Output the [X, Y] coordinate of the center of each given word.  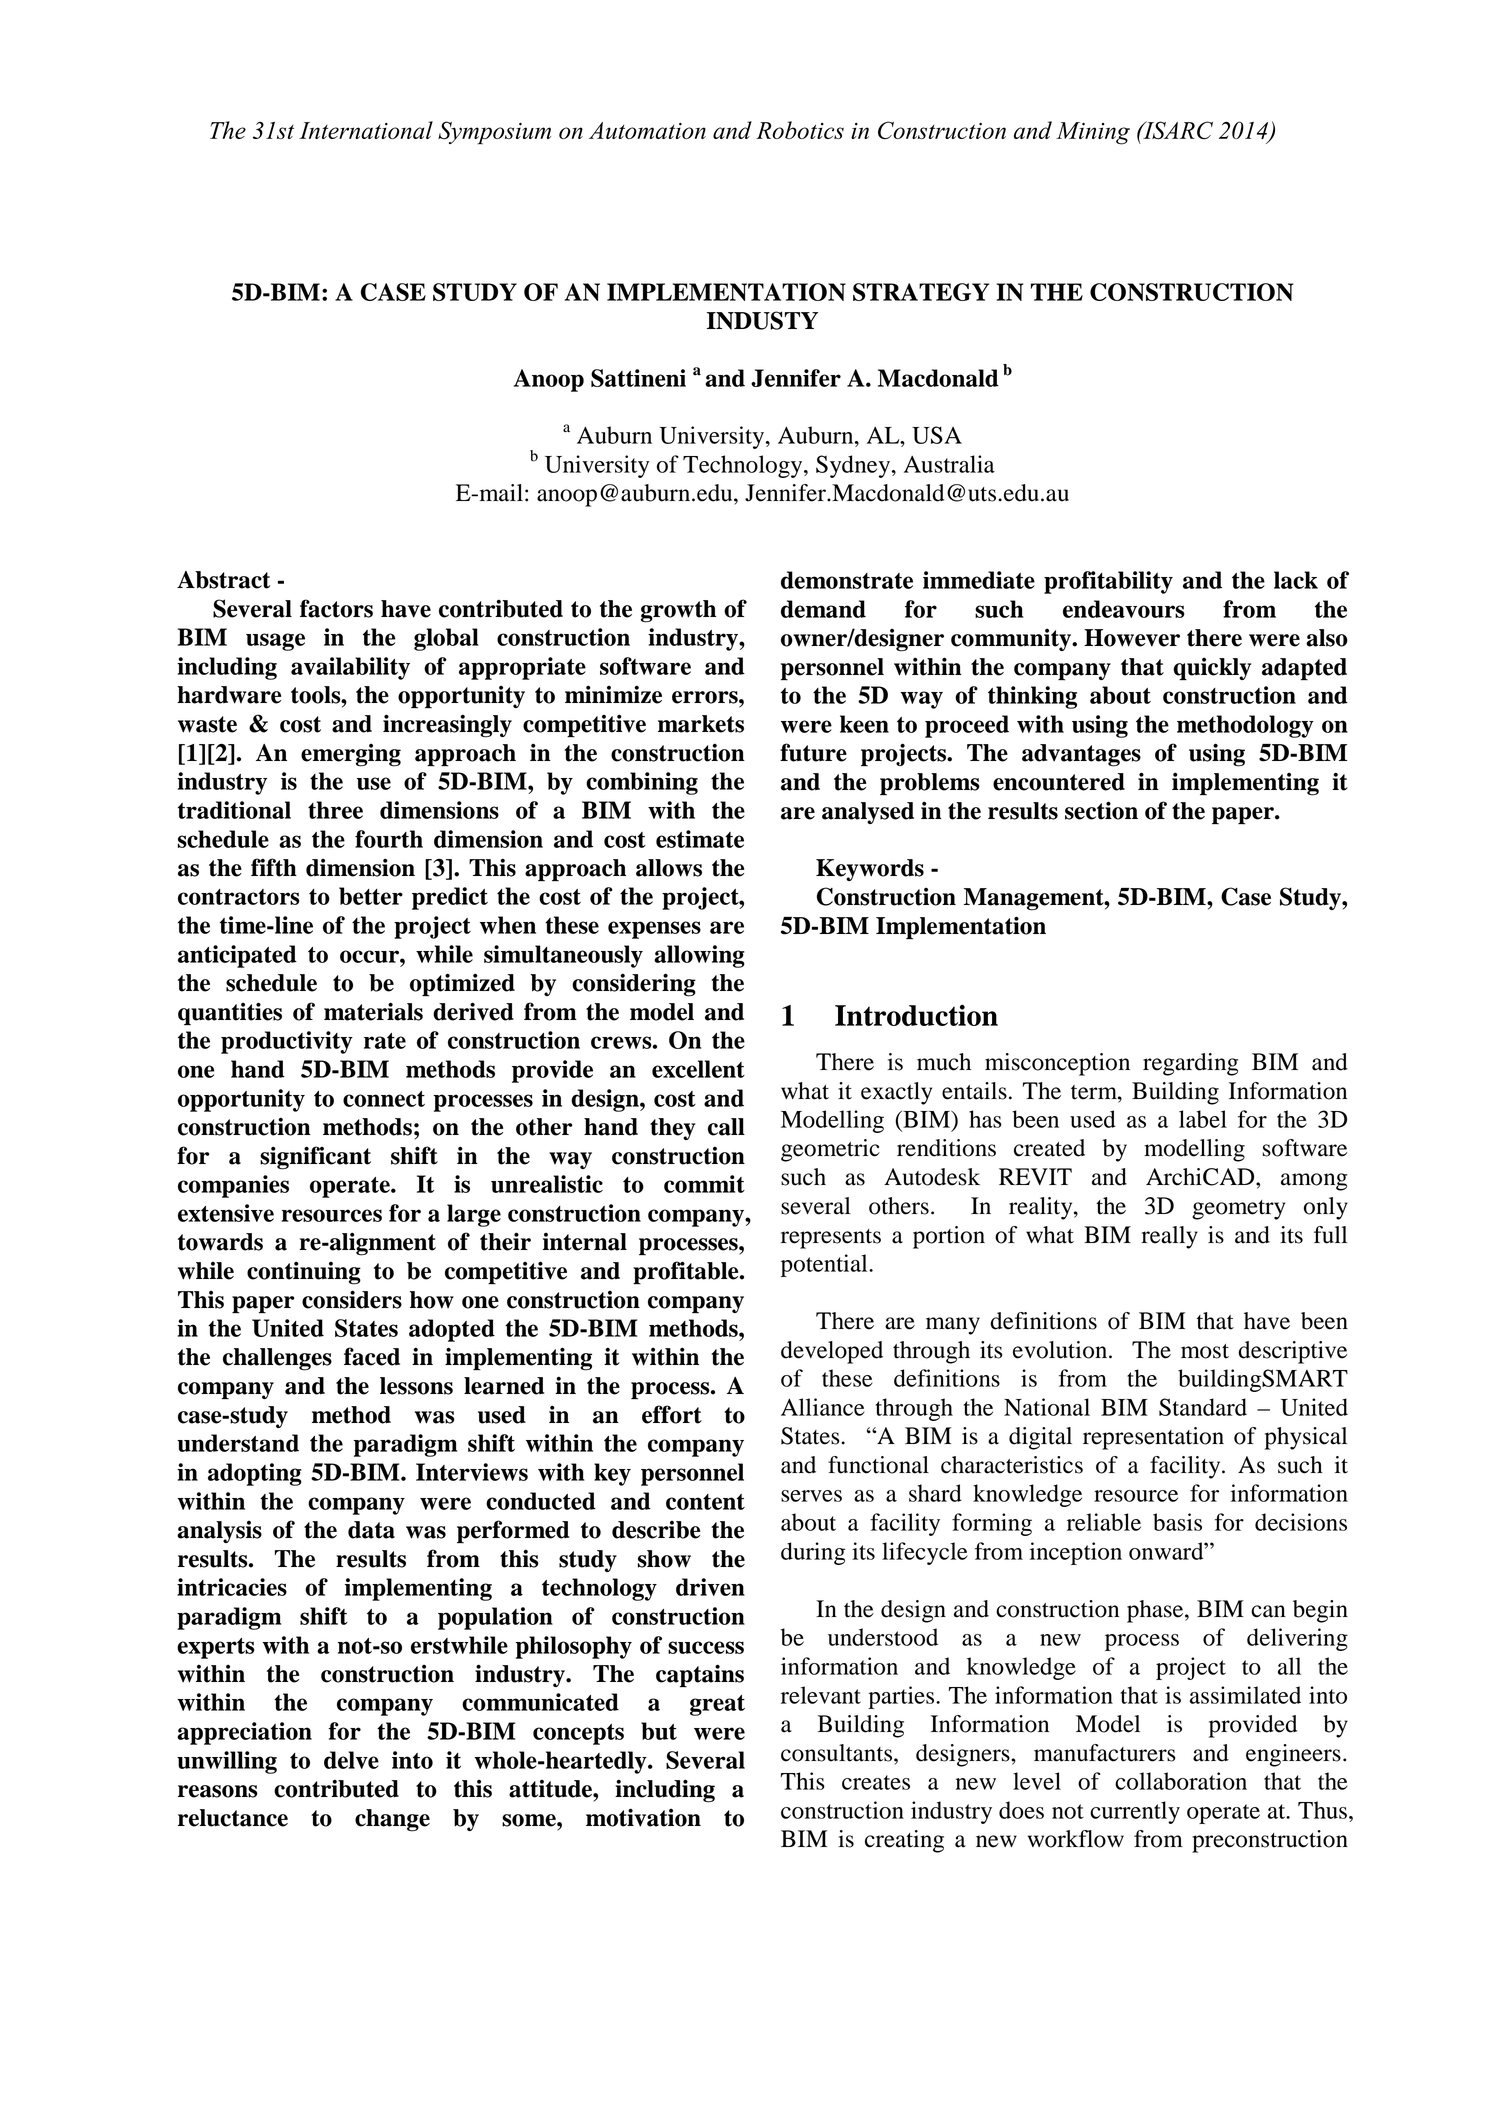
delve [351, 1760]
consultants [838, 1753]
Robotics [800, 130]
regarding [1190, 1064]
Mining [1093, 133]
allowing [699, 956]
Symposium [494, 133]
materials [373, 1011]
